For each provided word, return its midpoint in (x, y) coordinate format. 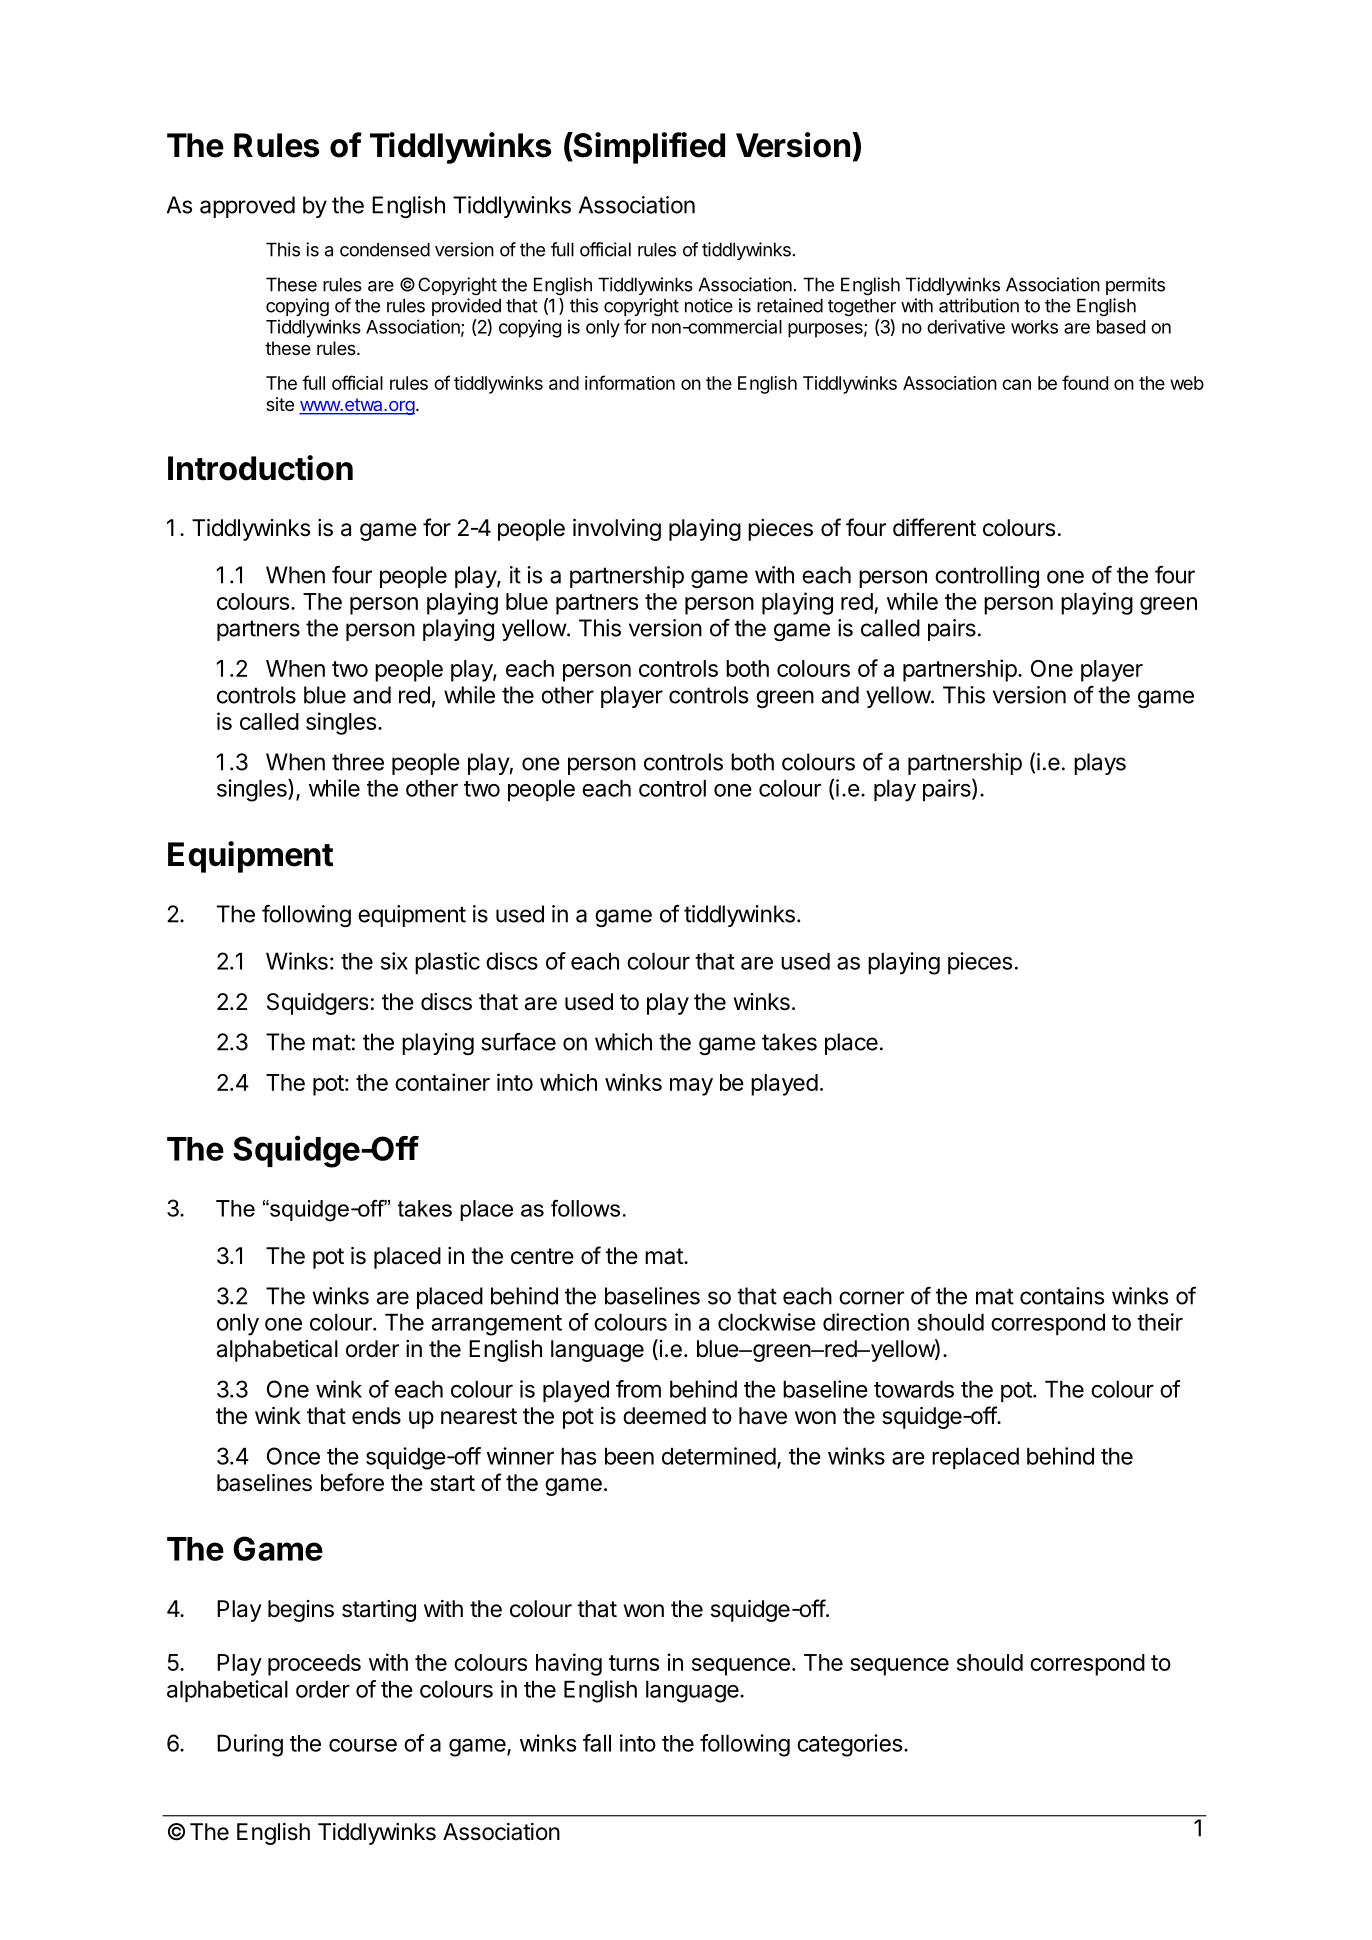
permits (1135, 286)
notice (709, 305)
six (394, 961)
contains (1062, 1296)
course (363, 1745)
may (691, 1087)
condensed (385, 249)
